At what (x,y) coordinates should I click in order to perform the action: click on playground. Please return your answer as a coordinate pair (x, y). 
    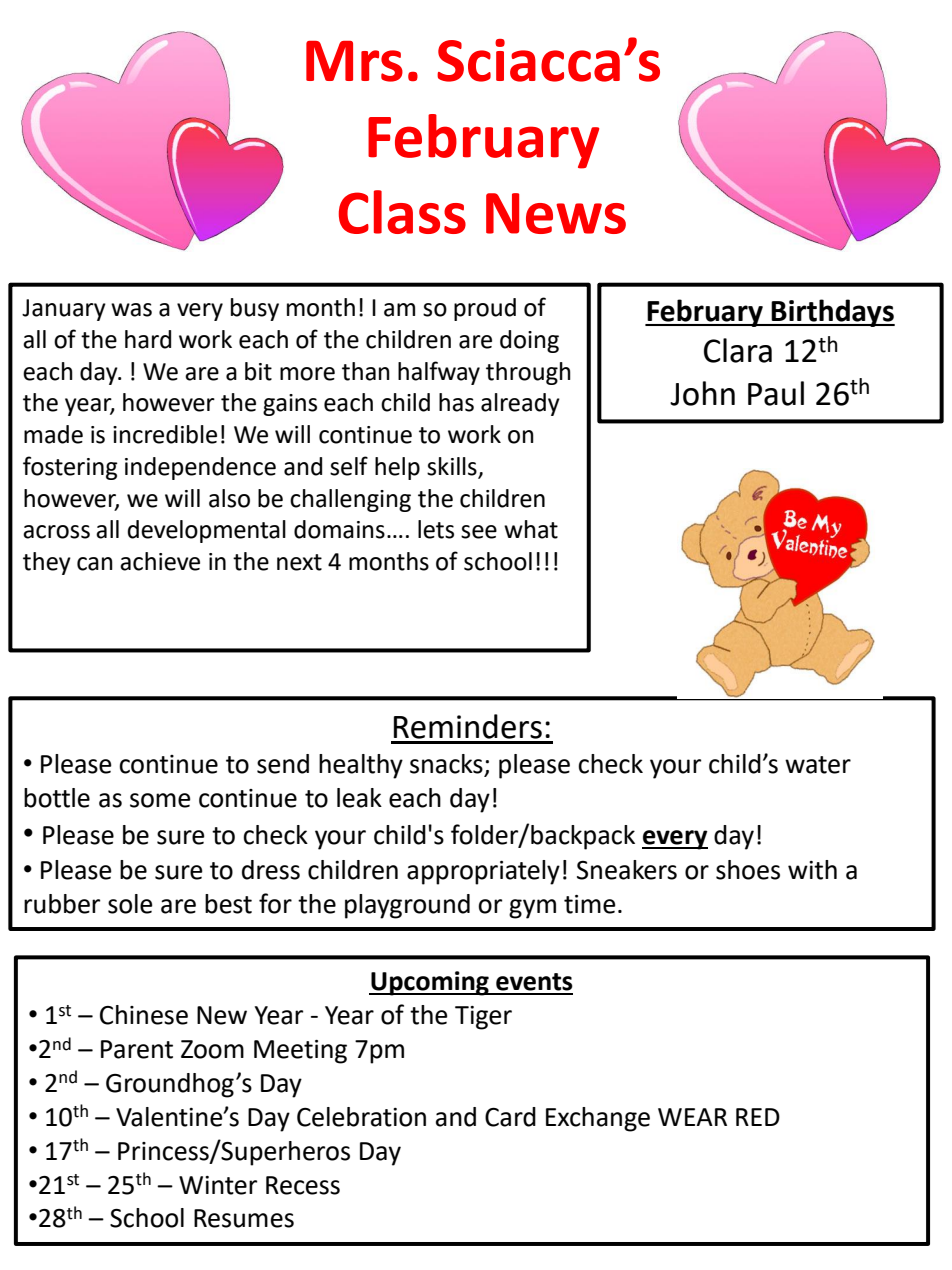
    Looking at the image, I should click on (407, 906).
